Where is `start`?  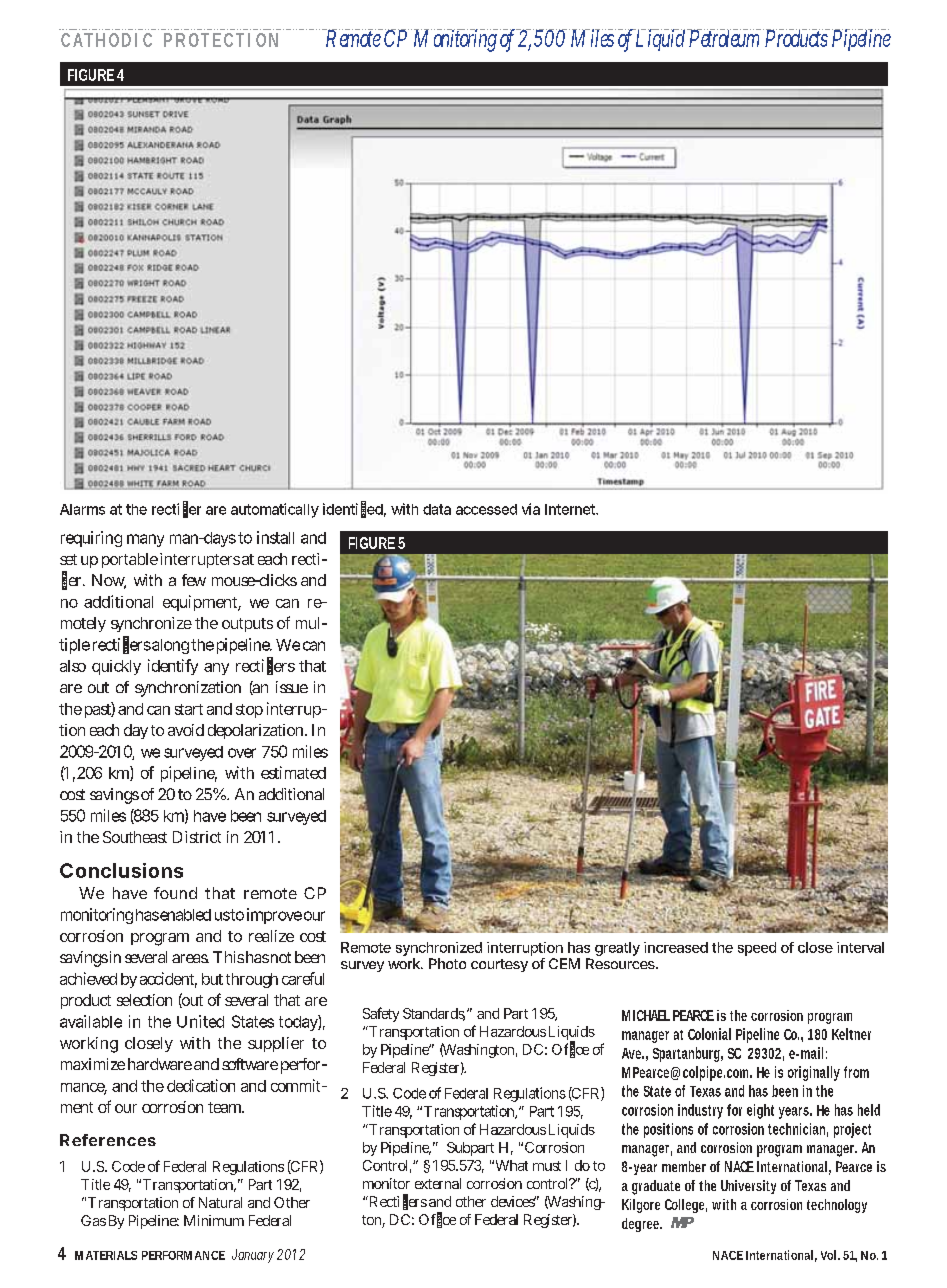
start is located at coordinates (189, 709).
